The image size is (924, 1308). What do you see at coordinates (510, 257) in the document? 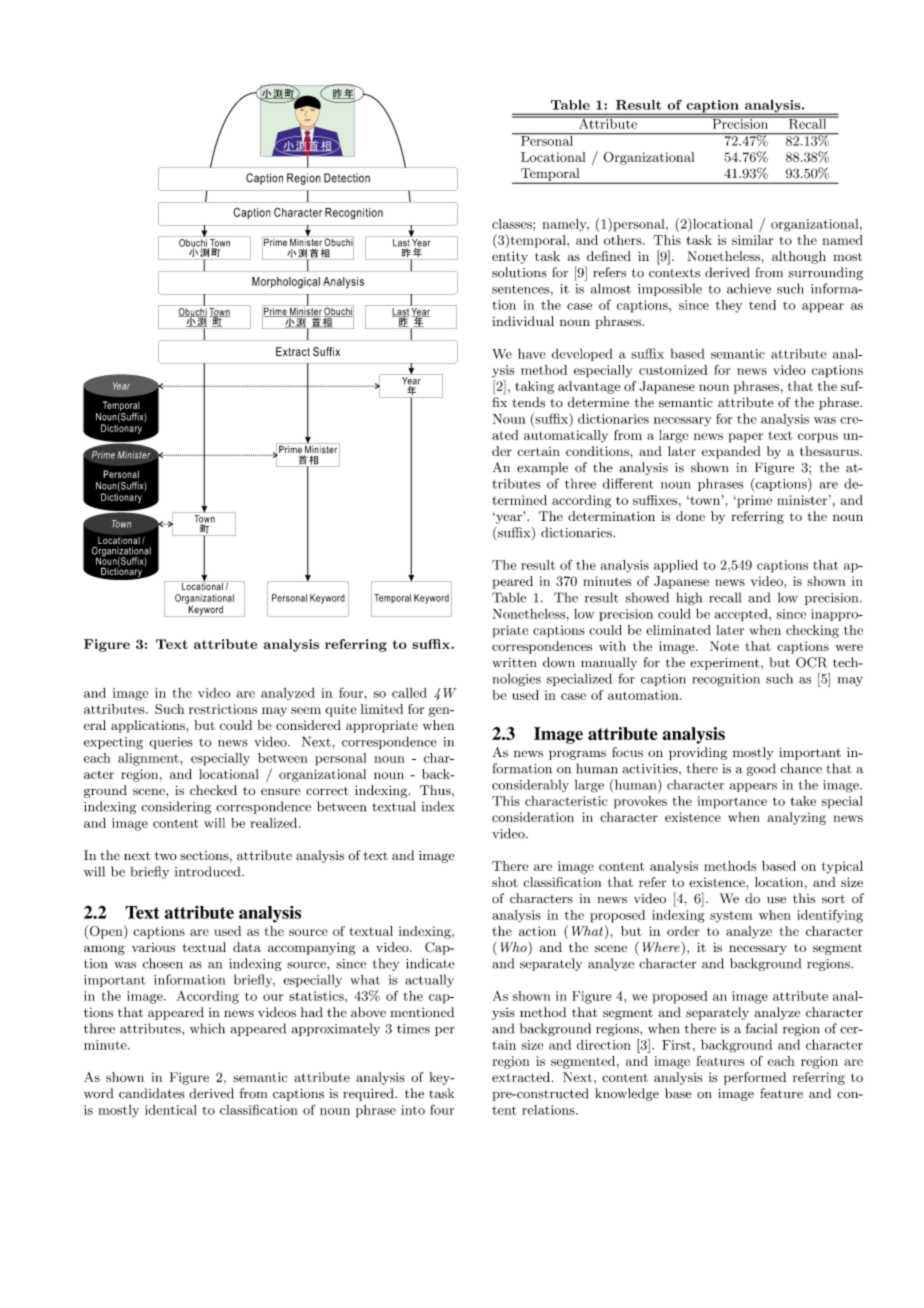
I see `entity` at bounding box center [510, 257].
